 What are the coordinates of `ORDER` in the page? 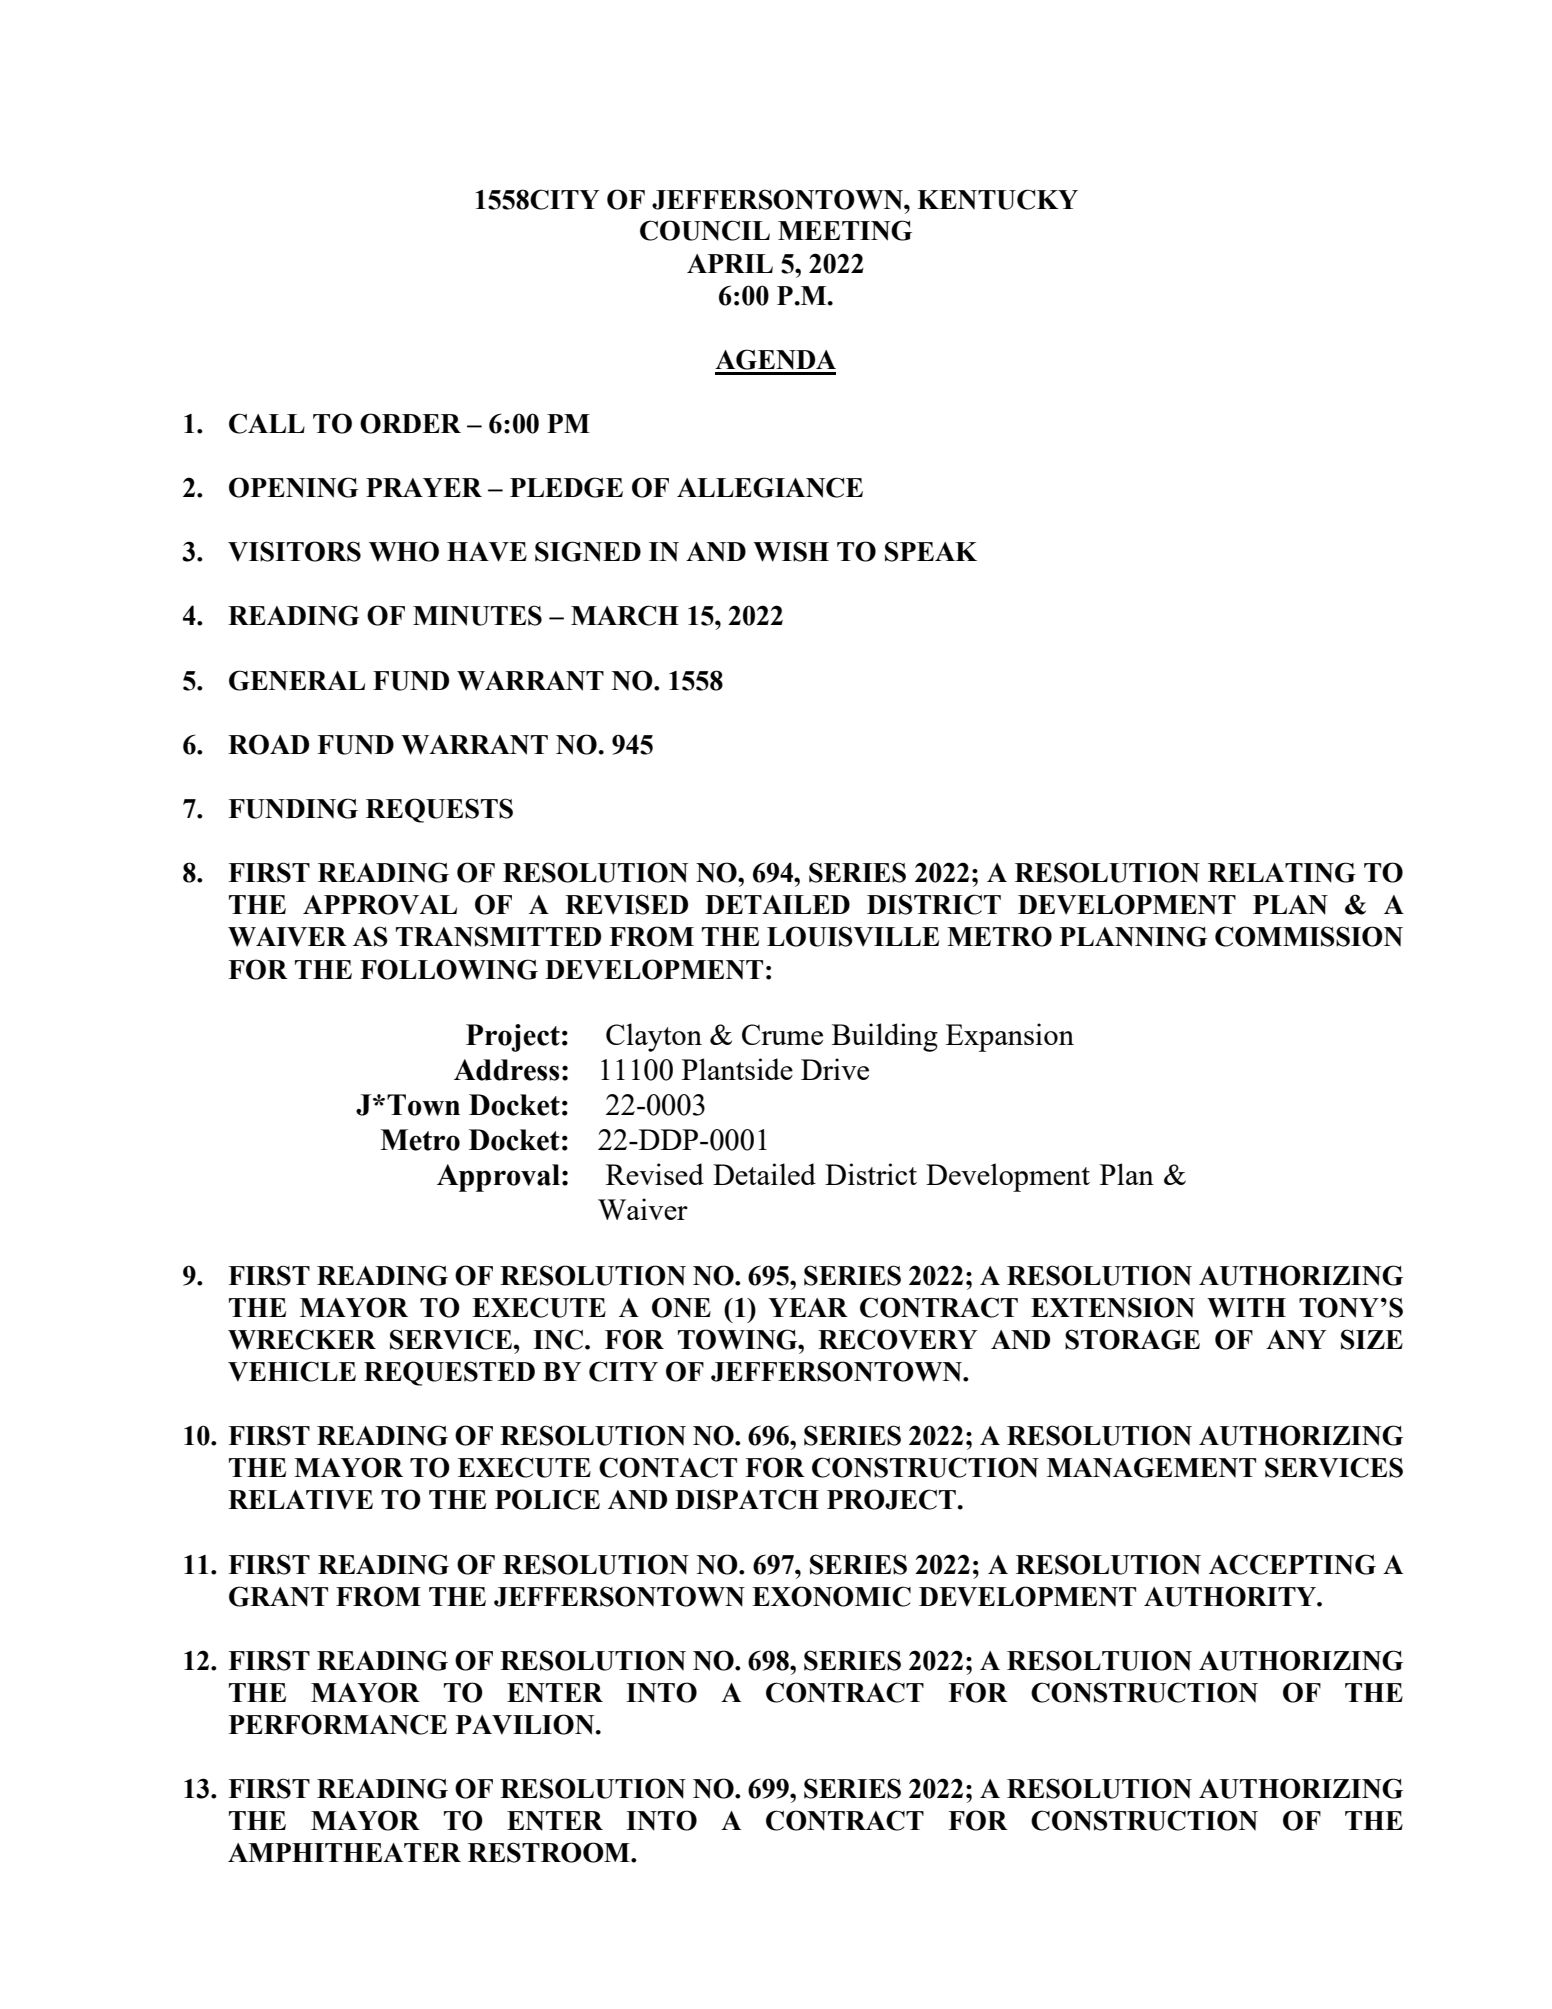 It's located at (410, 423).
